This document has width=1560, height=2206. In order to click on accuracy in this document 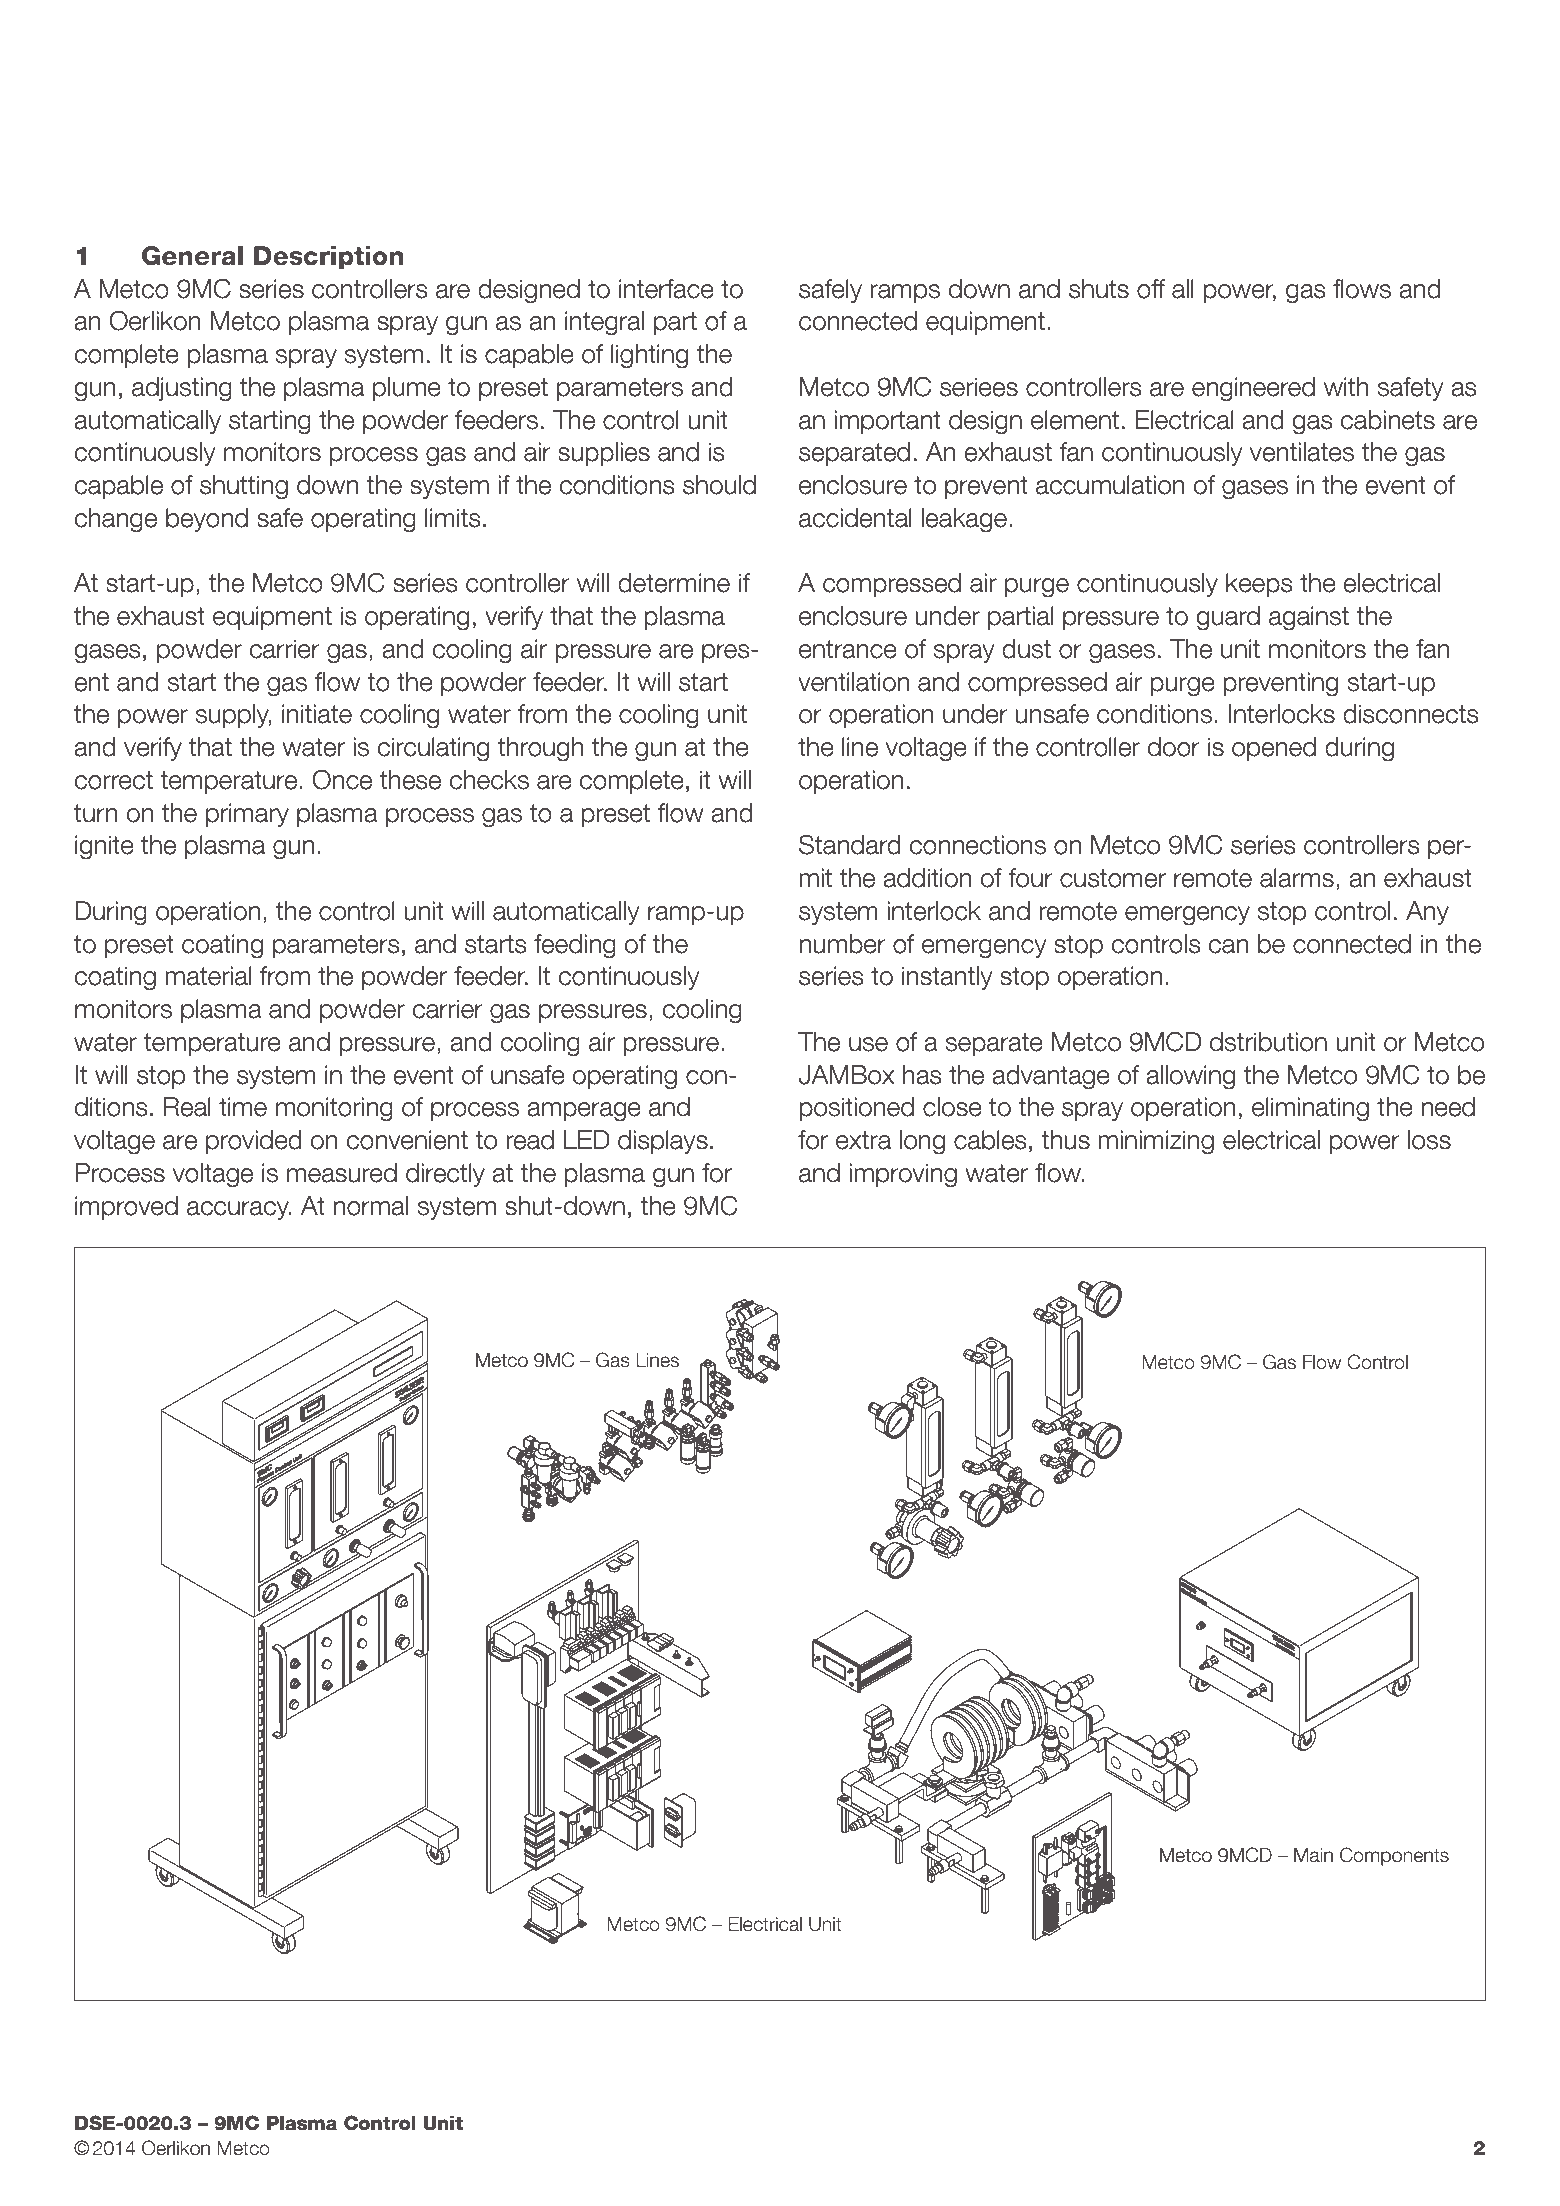, I will do `click(239, 1210)`.
